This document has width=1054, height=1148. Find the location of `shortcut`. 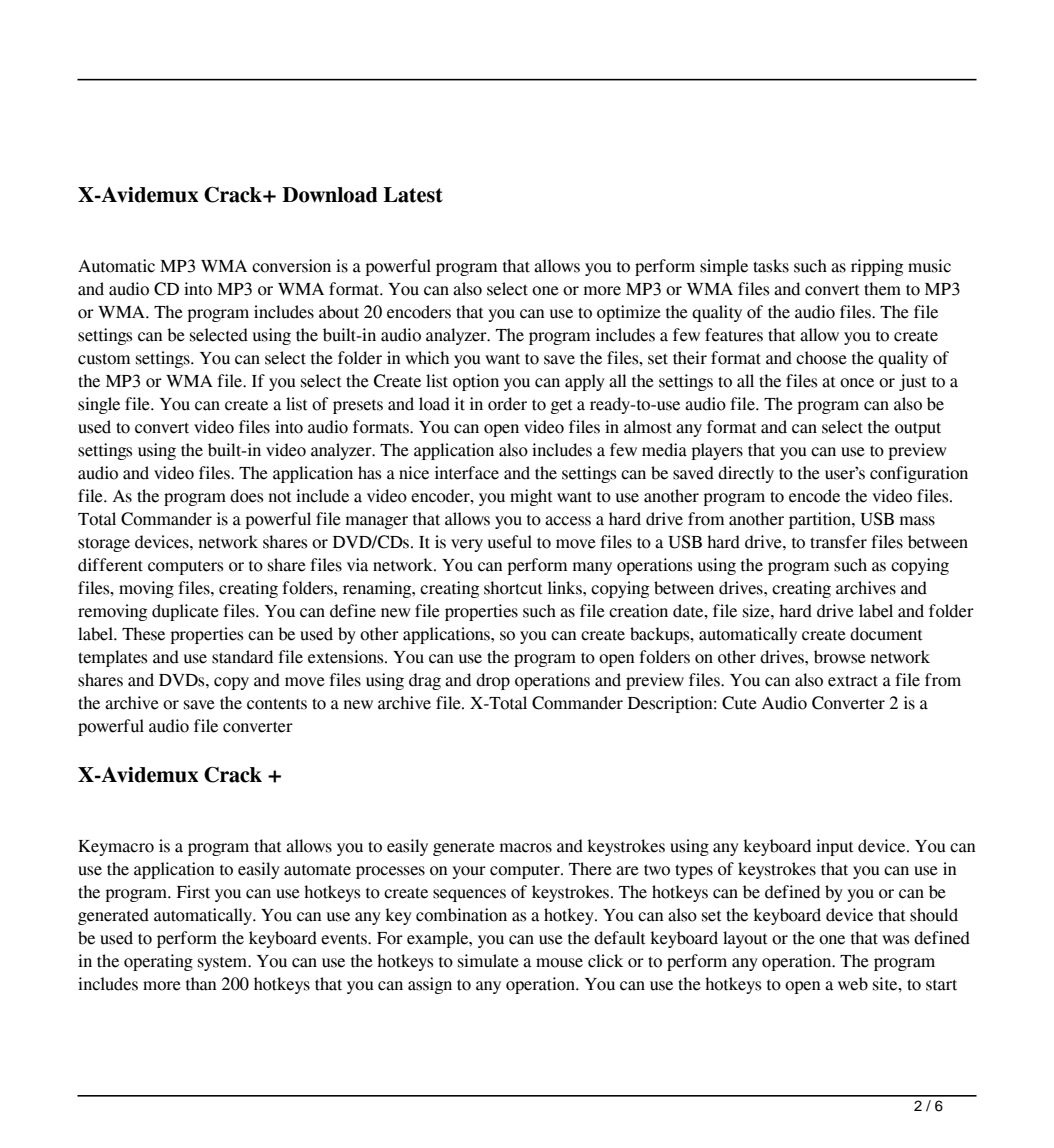

shortcut is located at coordinates (513, 588).
